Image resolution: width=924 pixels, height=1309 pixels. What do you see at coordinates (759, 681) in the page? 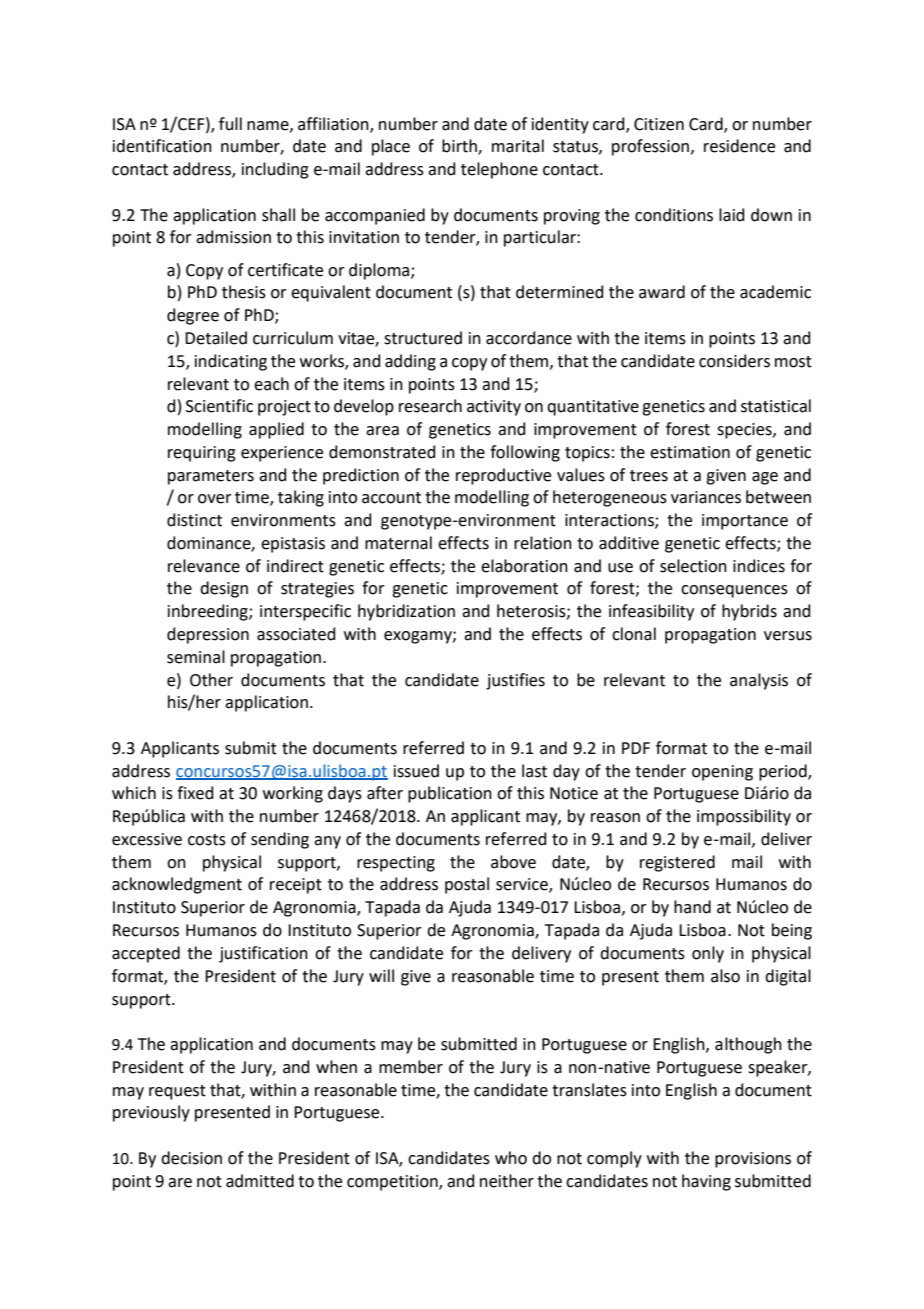
I see `analysis` at bounding box center [759, 681].
